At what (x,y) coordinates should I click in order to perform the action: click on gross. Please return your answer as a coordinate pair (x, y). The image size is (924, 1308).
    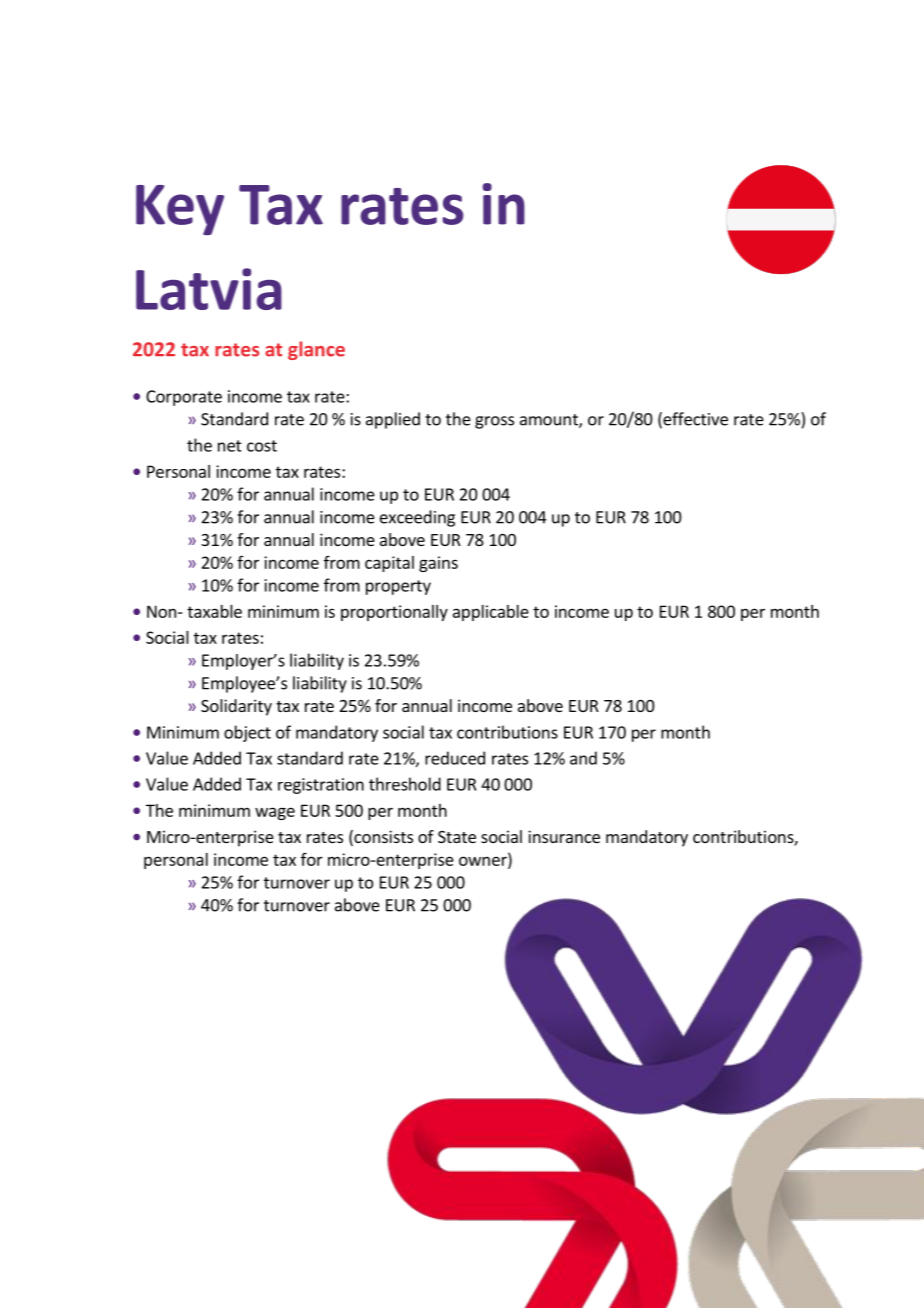
    Looking at the image, I should click on (494, 422).
